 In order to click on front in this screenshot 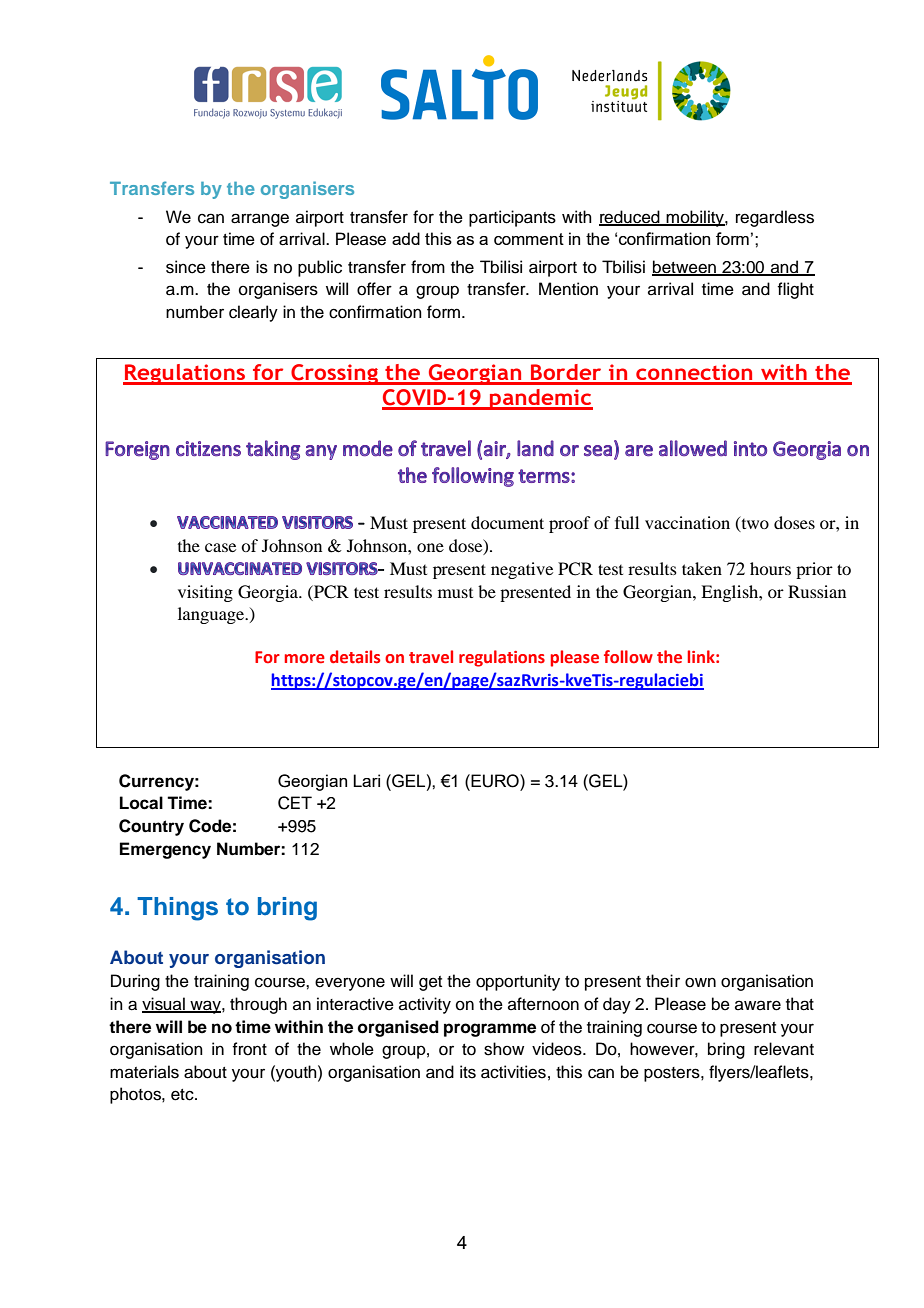, I will do `click(249, 1049)`.
